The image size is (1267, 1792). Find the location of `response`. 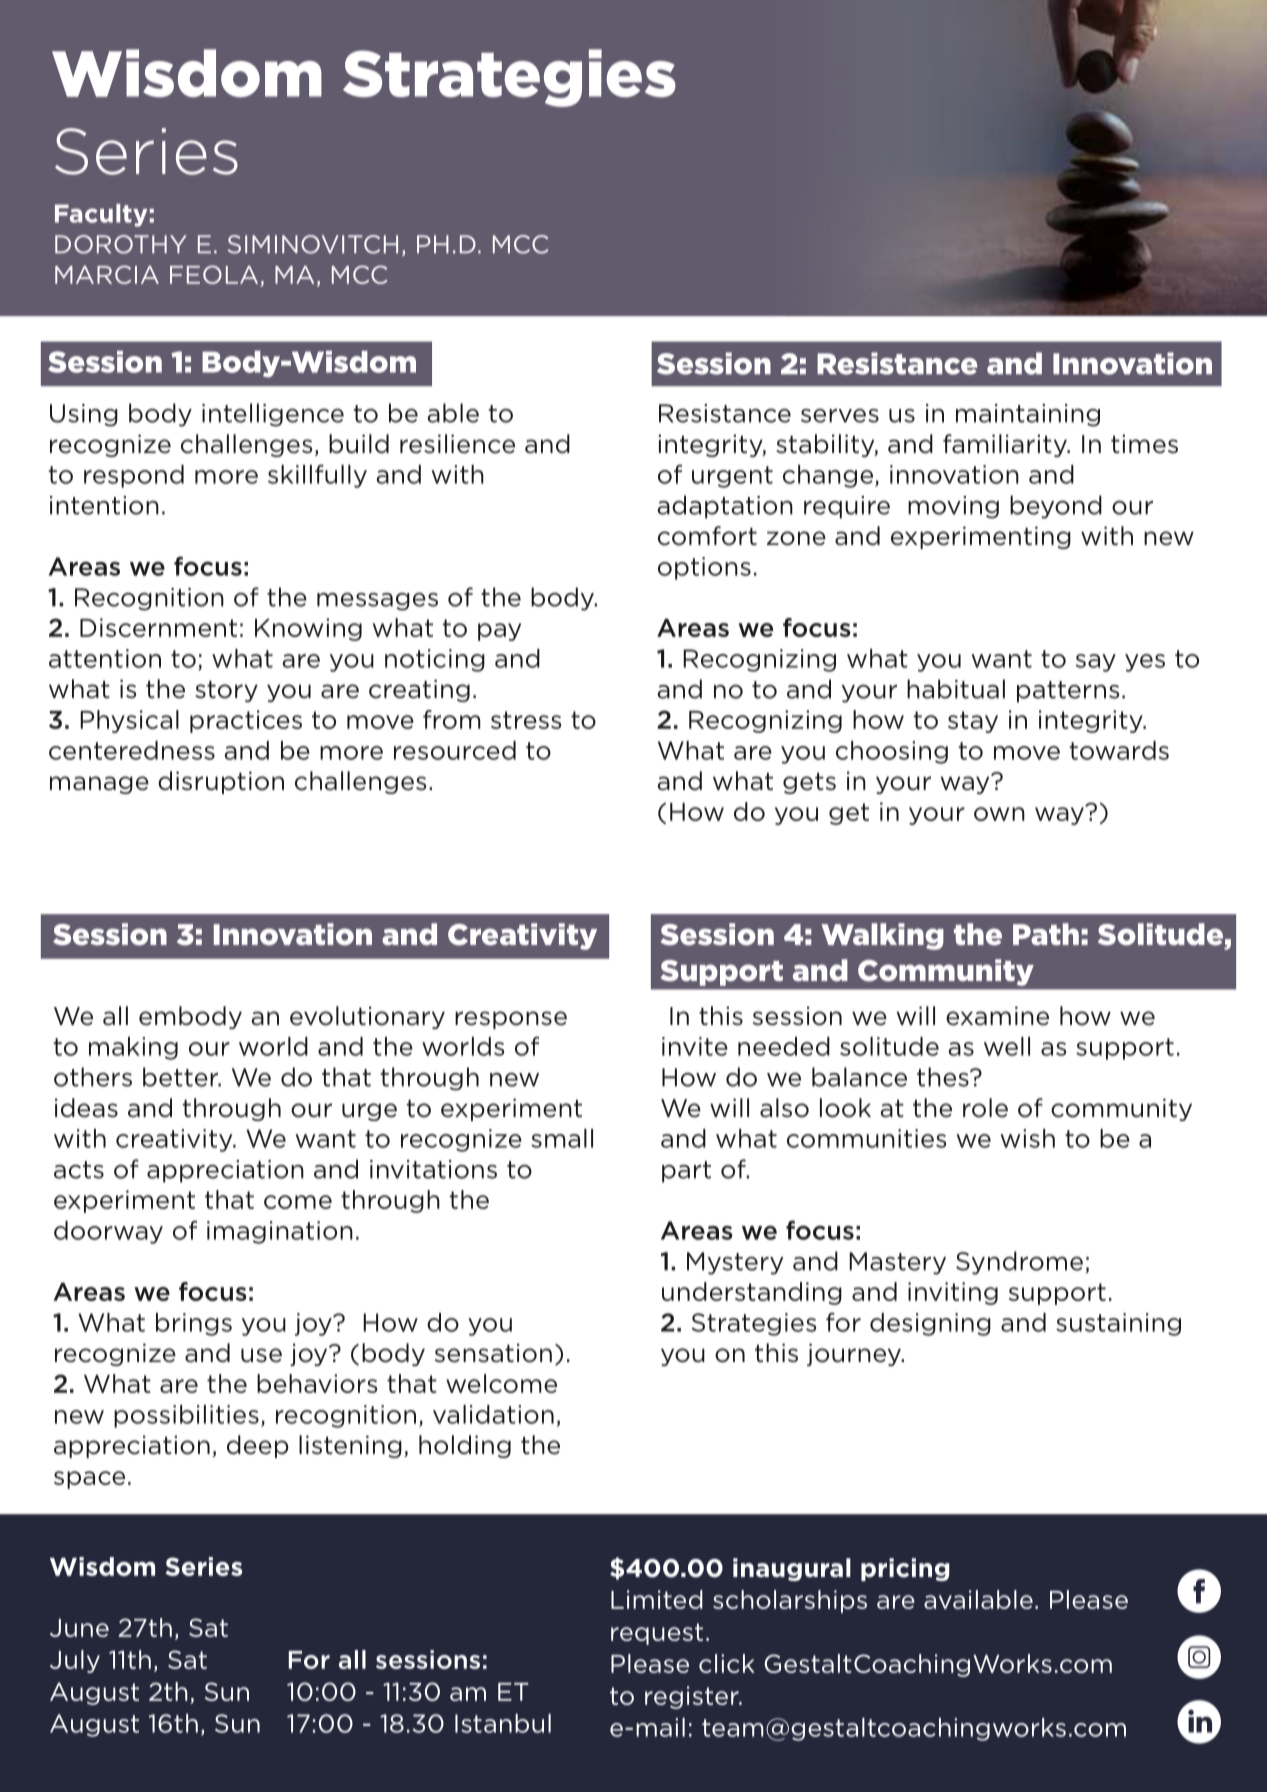

response is located at coordinates (511, 1020).
